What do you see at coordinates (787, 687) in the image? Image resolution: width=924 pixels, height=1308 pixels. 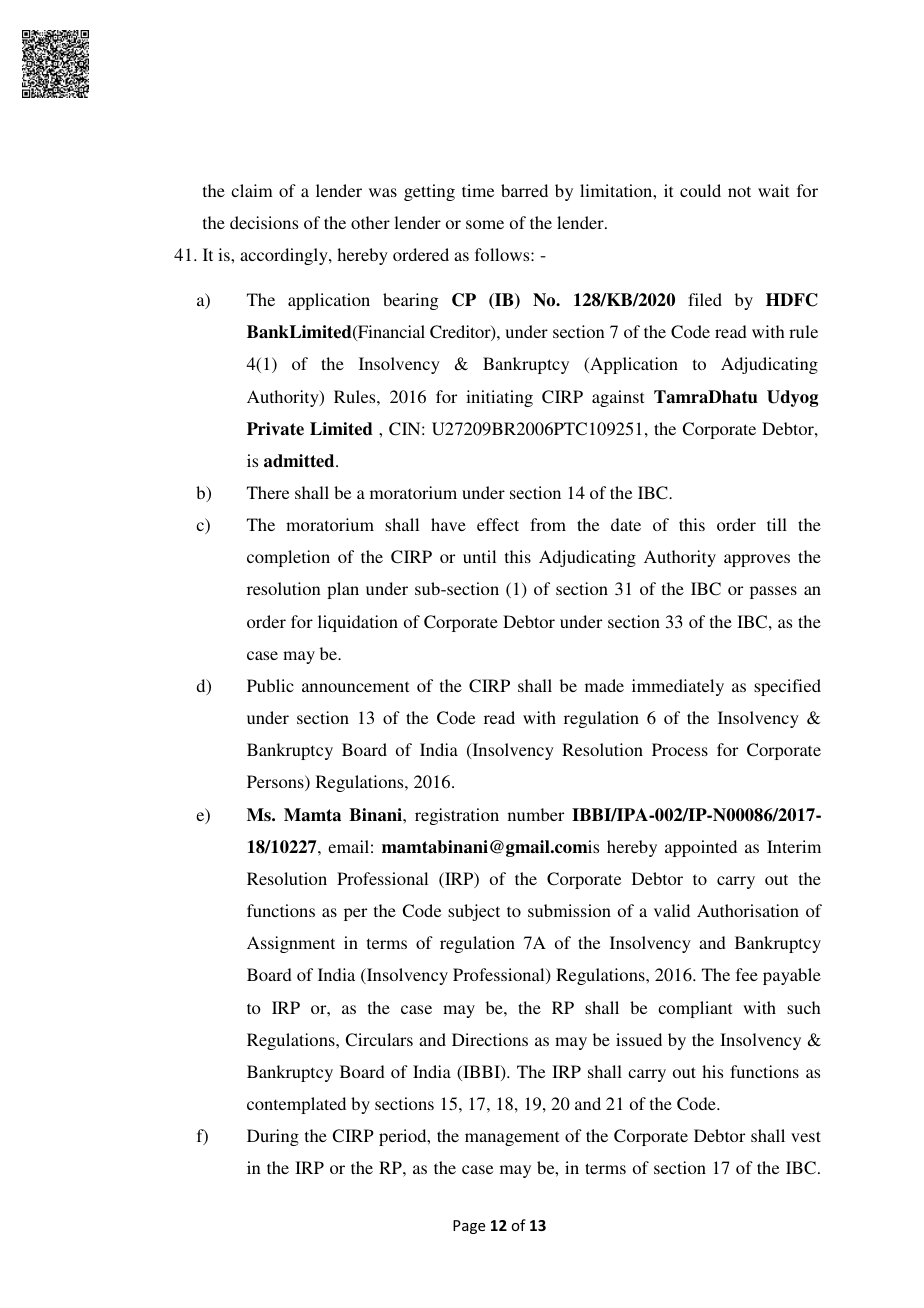 I see `specified` at bounding box center [787, 687].
